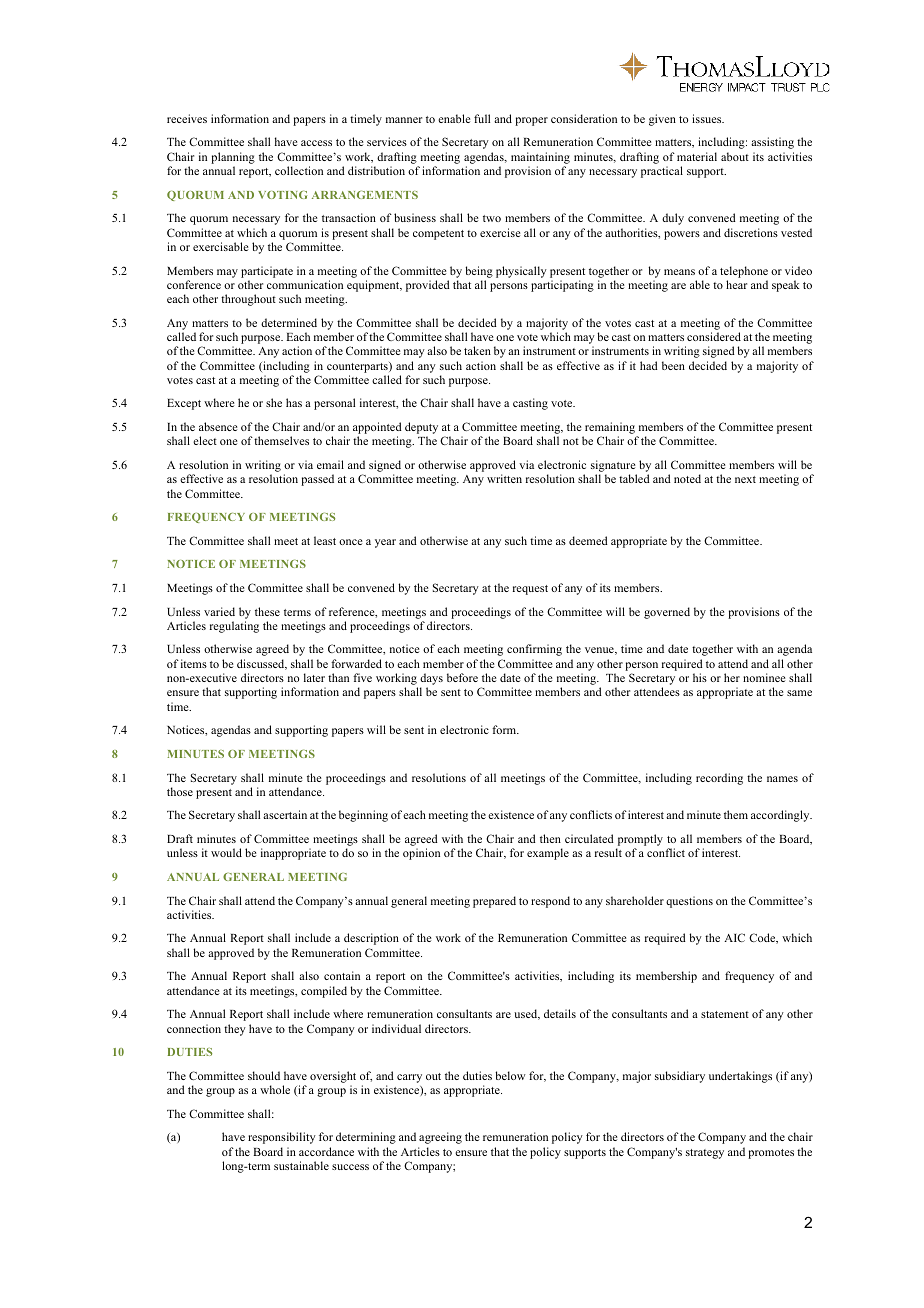 The height and width of the image is (1308, 924). What do you see at coordinates (534, 650) in the image?
I see `confirming` at bounding box center [534, 650].
